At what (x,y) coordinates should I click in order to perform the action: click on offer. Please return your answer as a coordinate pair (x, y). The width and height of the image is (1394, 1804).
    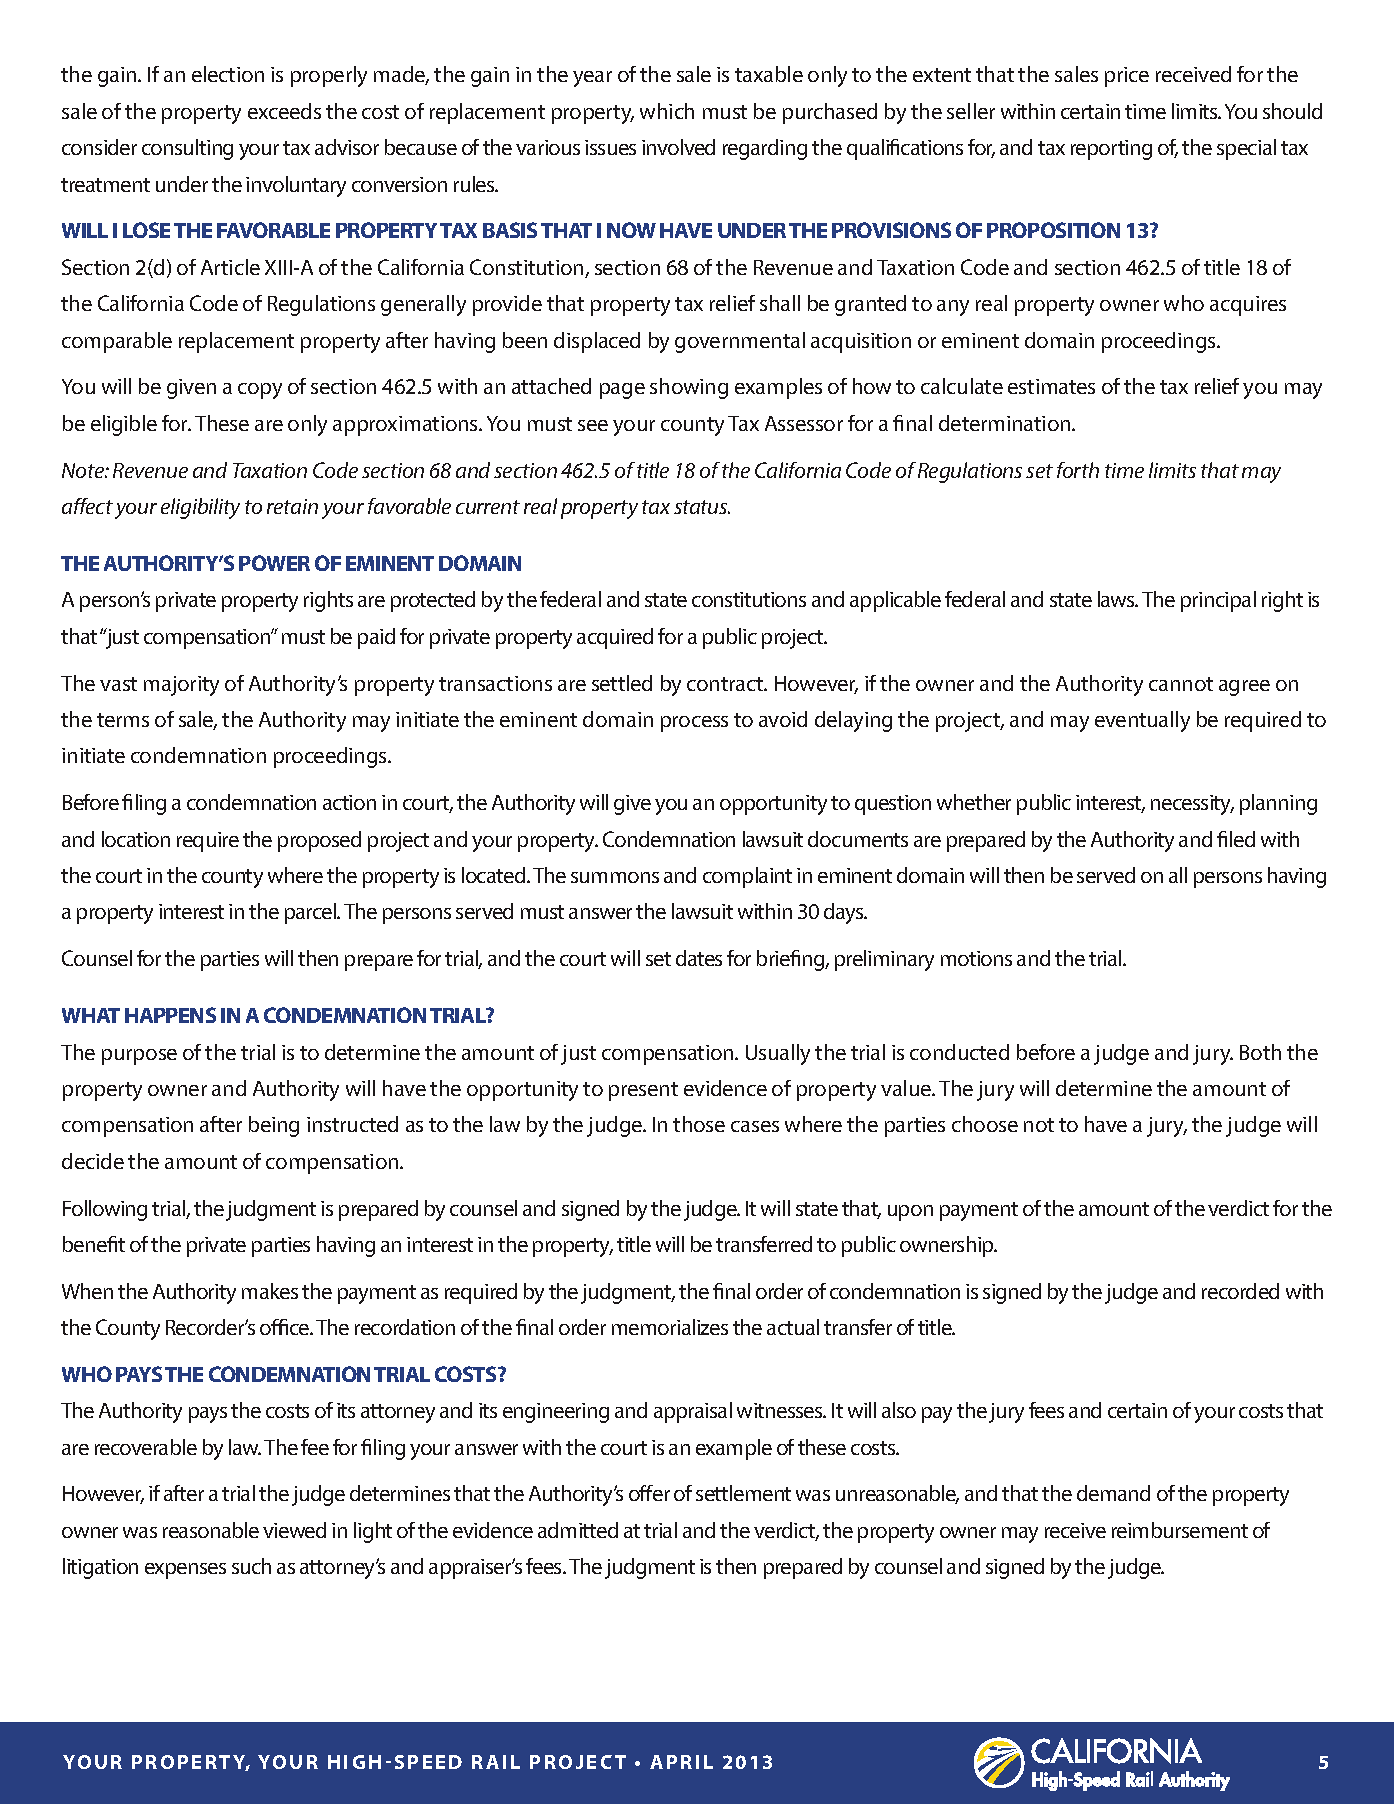
    Looking at the image, I should click on (649, 1493).
